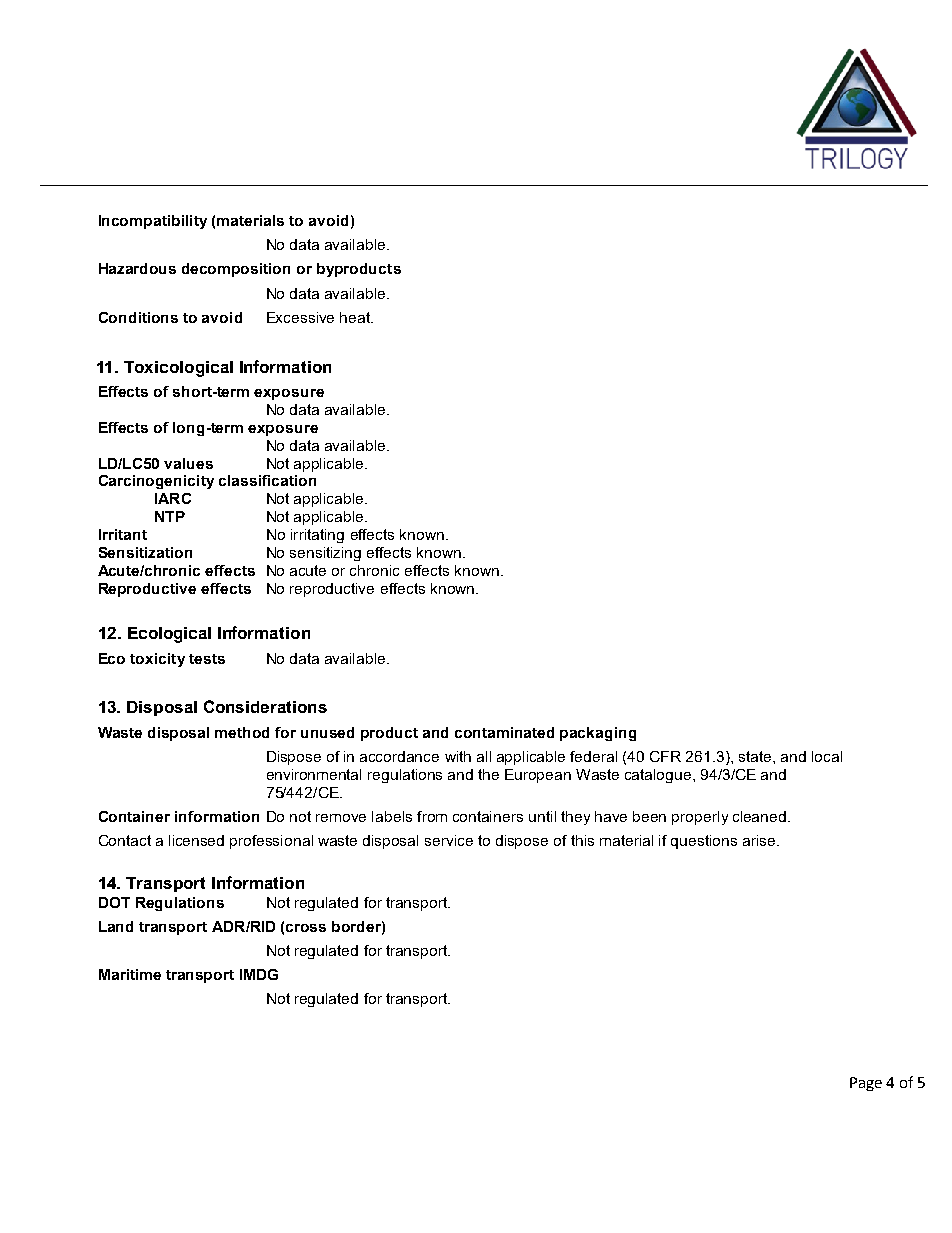  Describe the element at coordinates (306, 928) in the screenshot. I see `cross` at that location.
